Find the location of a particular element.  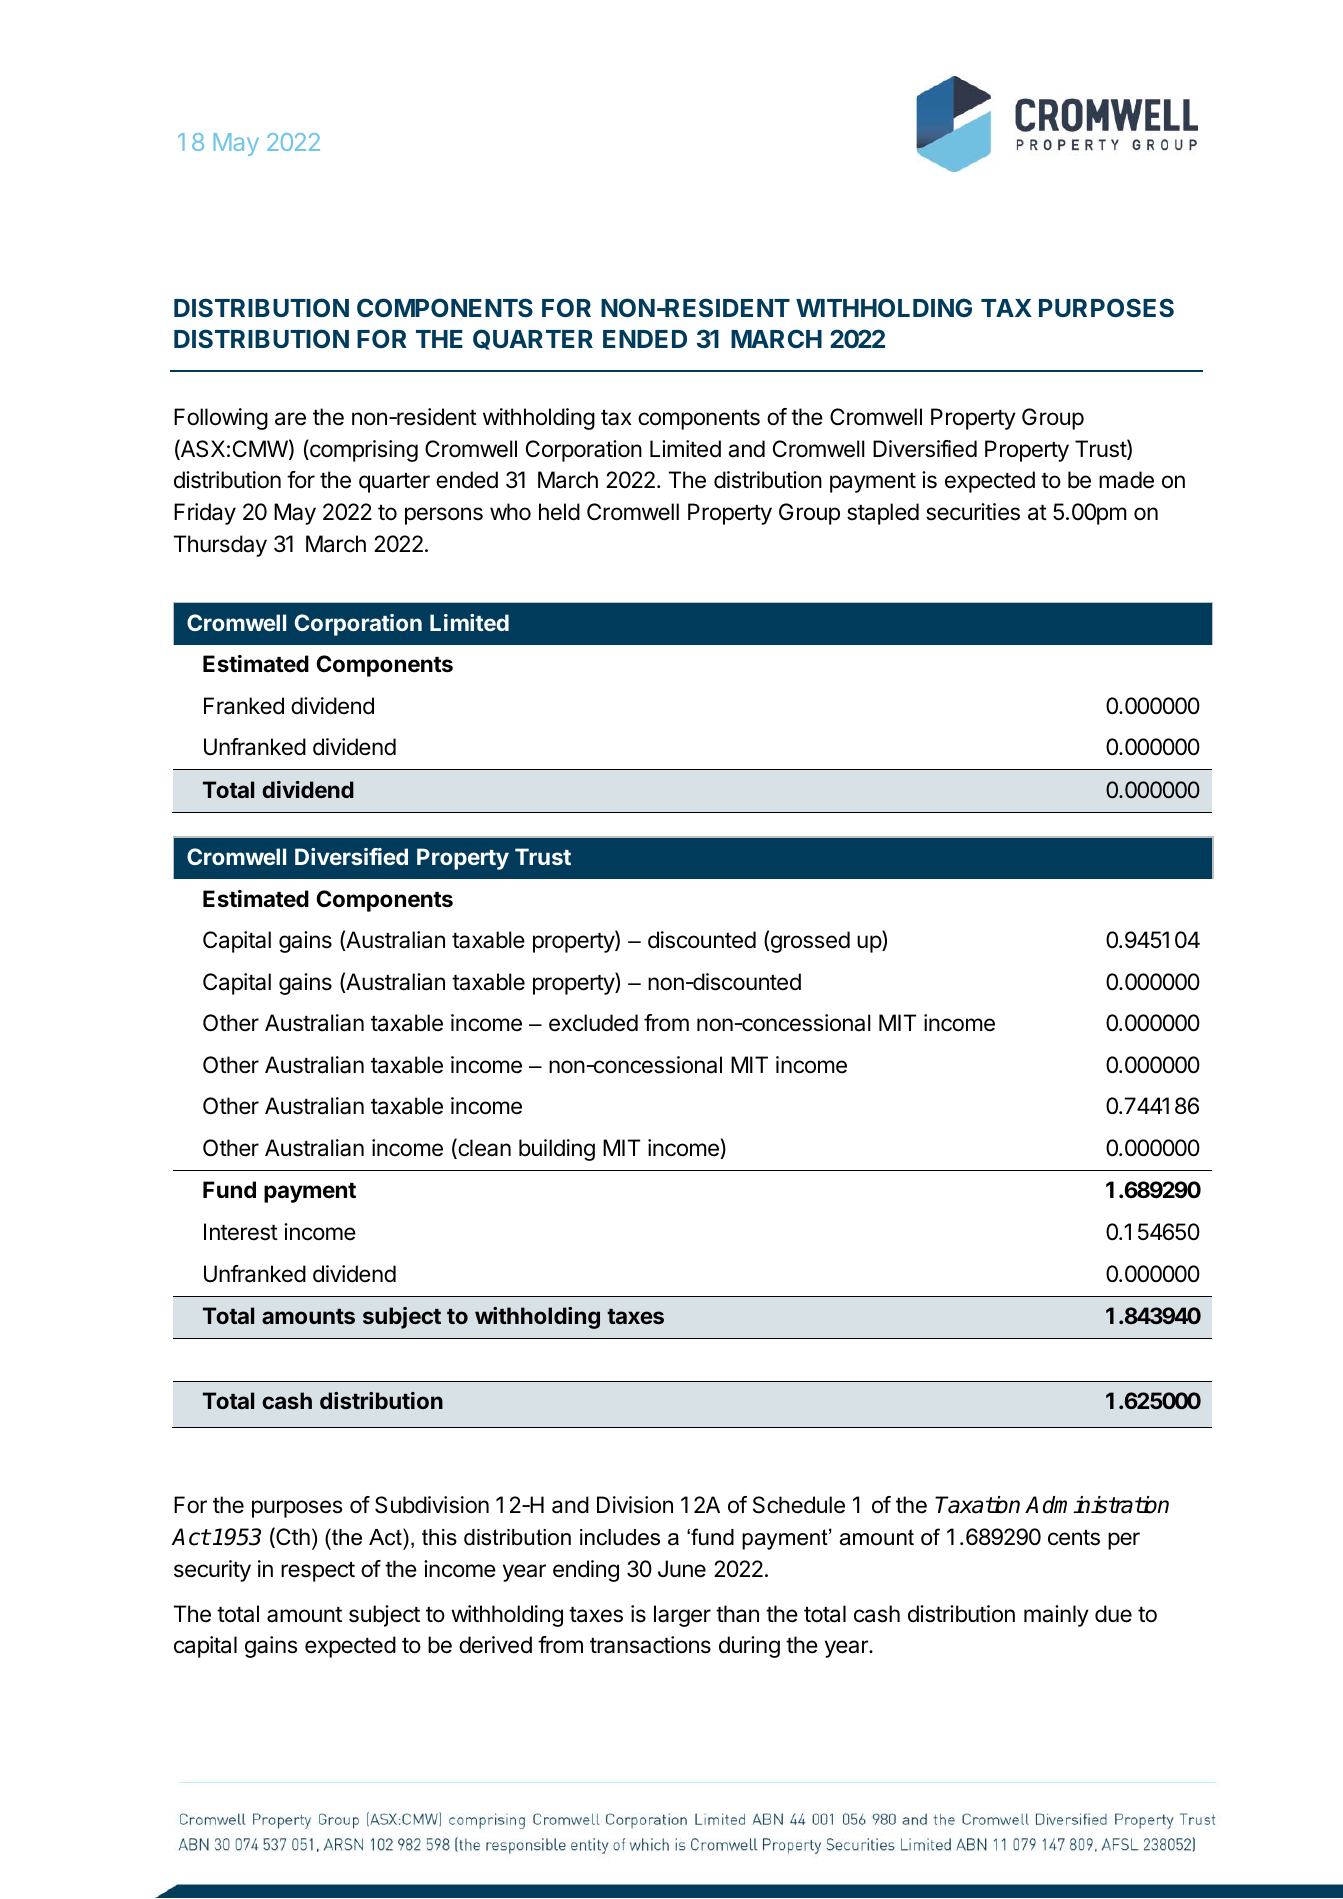

held is located at coordinates (559, 512).
